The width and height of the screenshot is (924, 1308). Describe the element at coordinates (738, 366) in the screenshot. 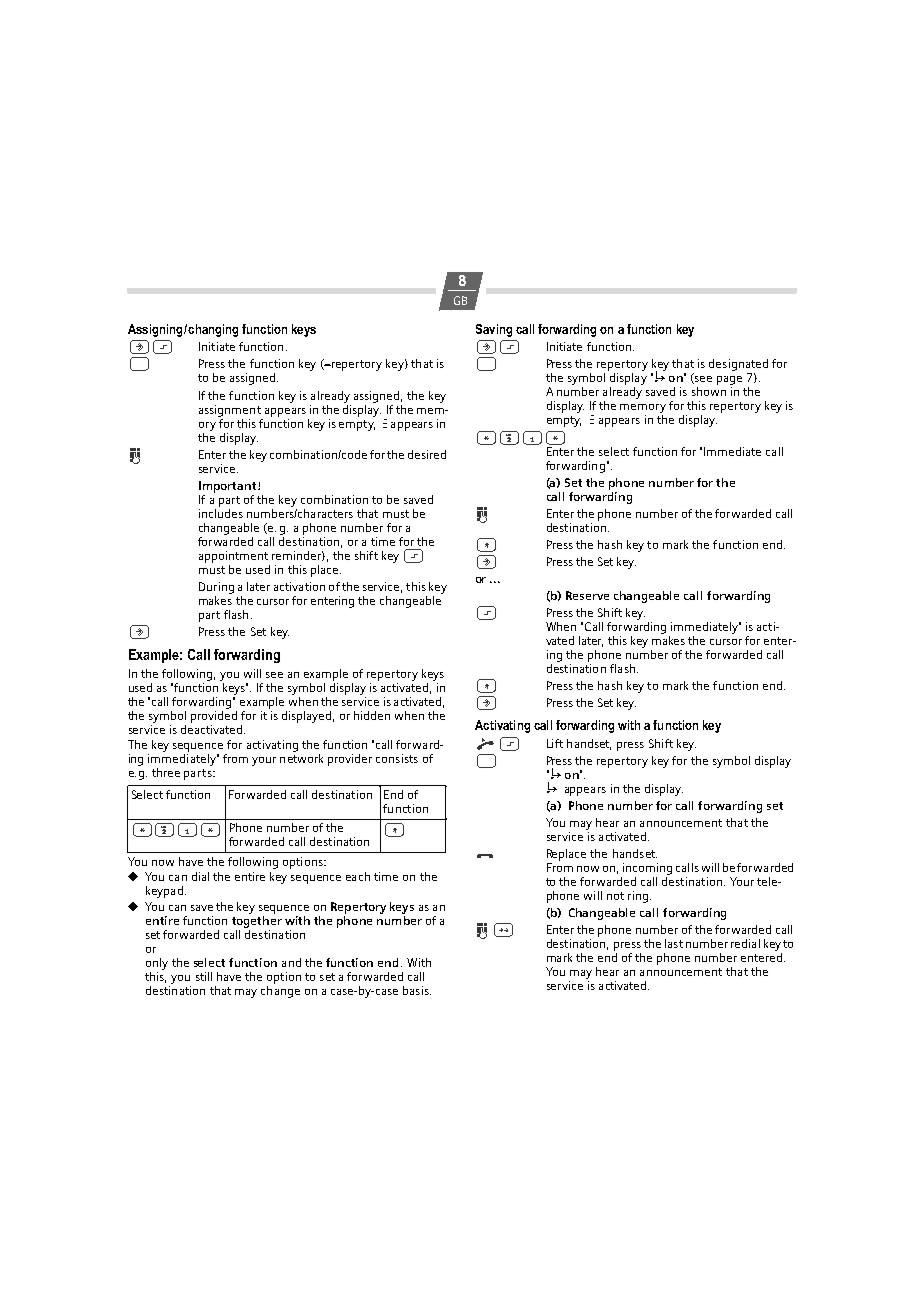

I see `designated` at that location.
